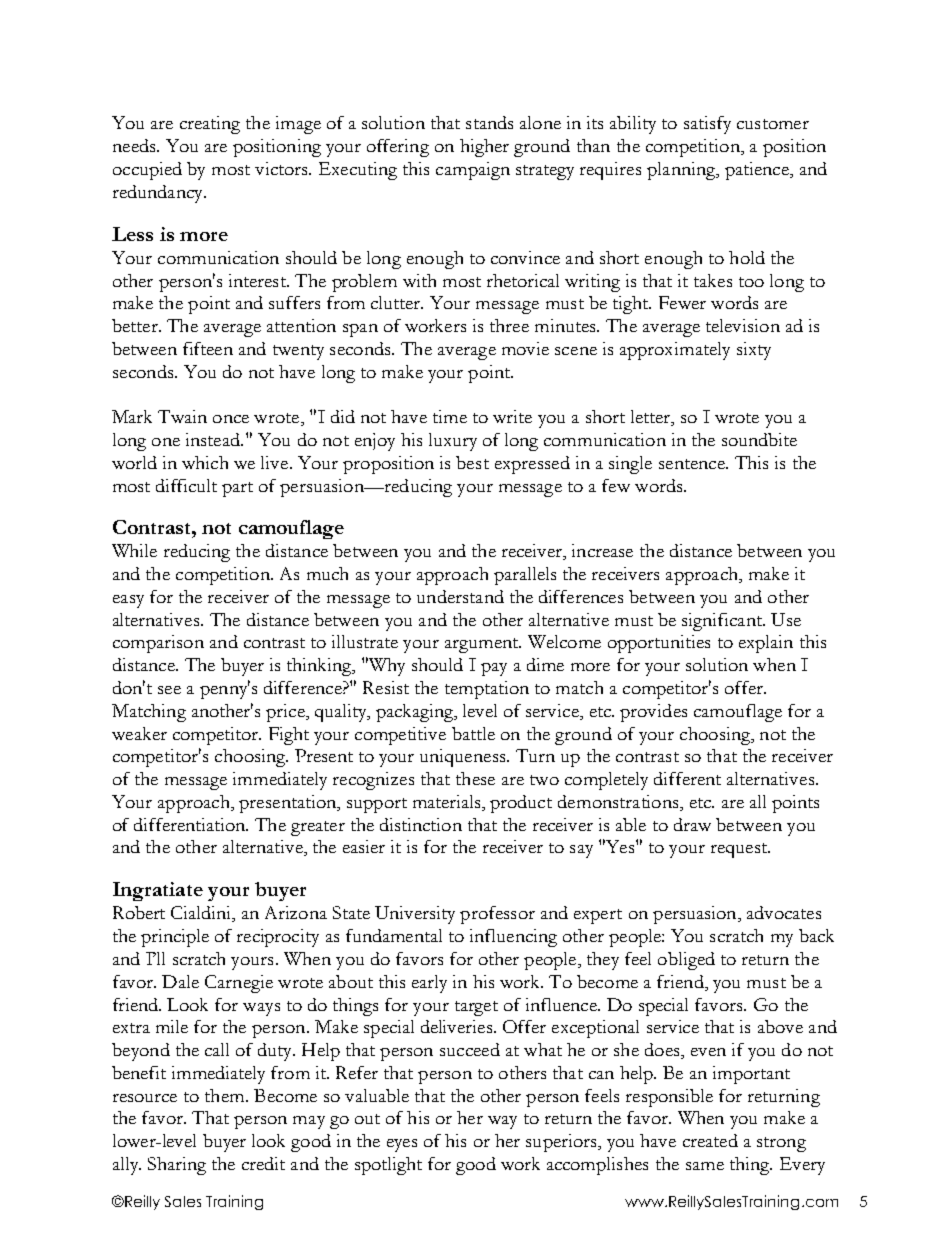 Image resolution: width=952 pixels, height=1233 pixels. I want to click on draw, so click(692, 824).
